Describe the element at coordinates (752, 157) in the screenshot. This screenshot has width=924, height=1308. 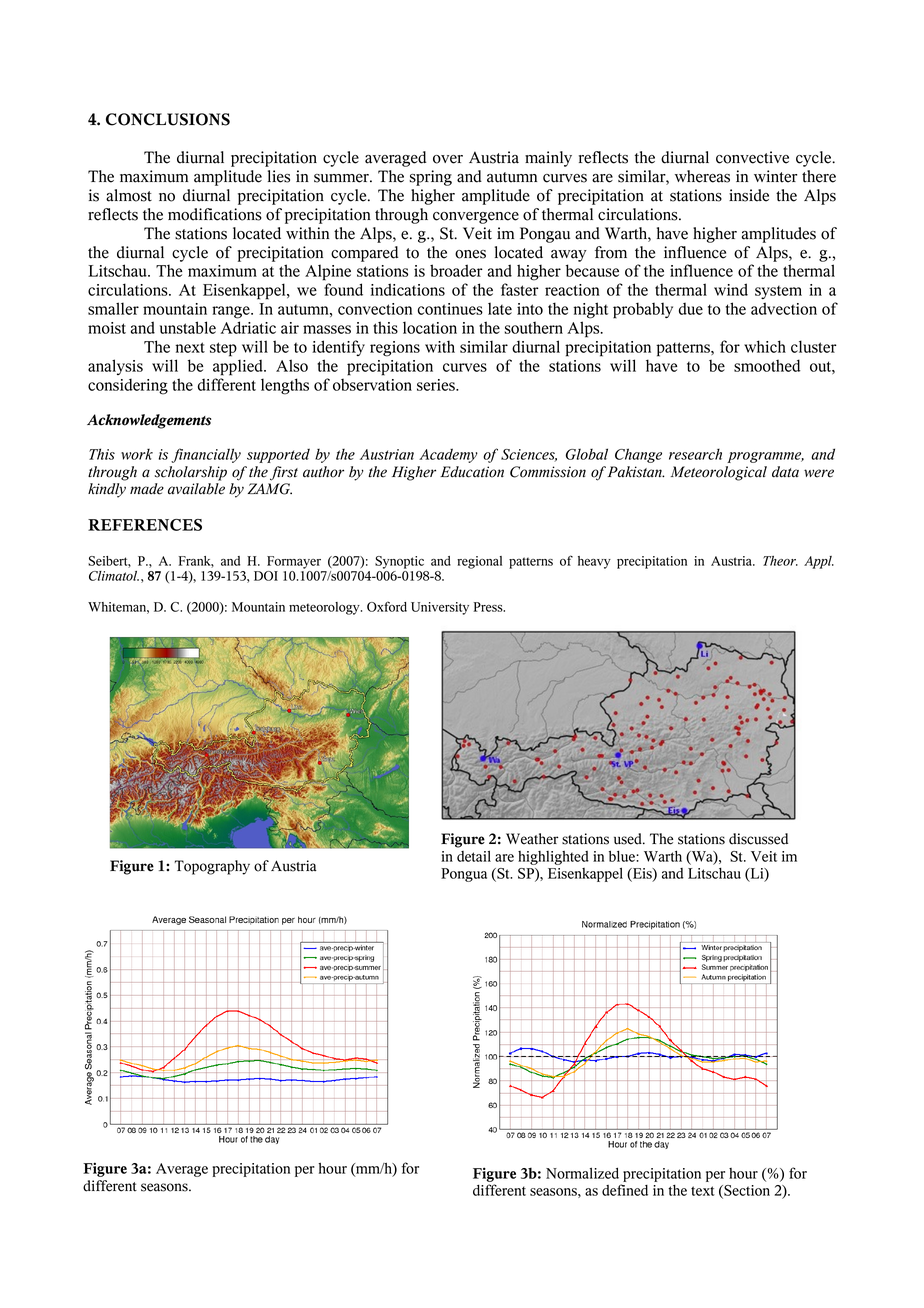
I see `convective` at that location.
